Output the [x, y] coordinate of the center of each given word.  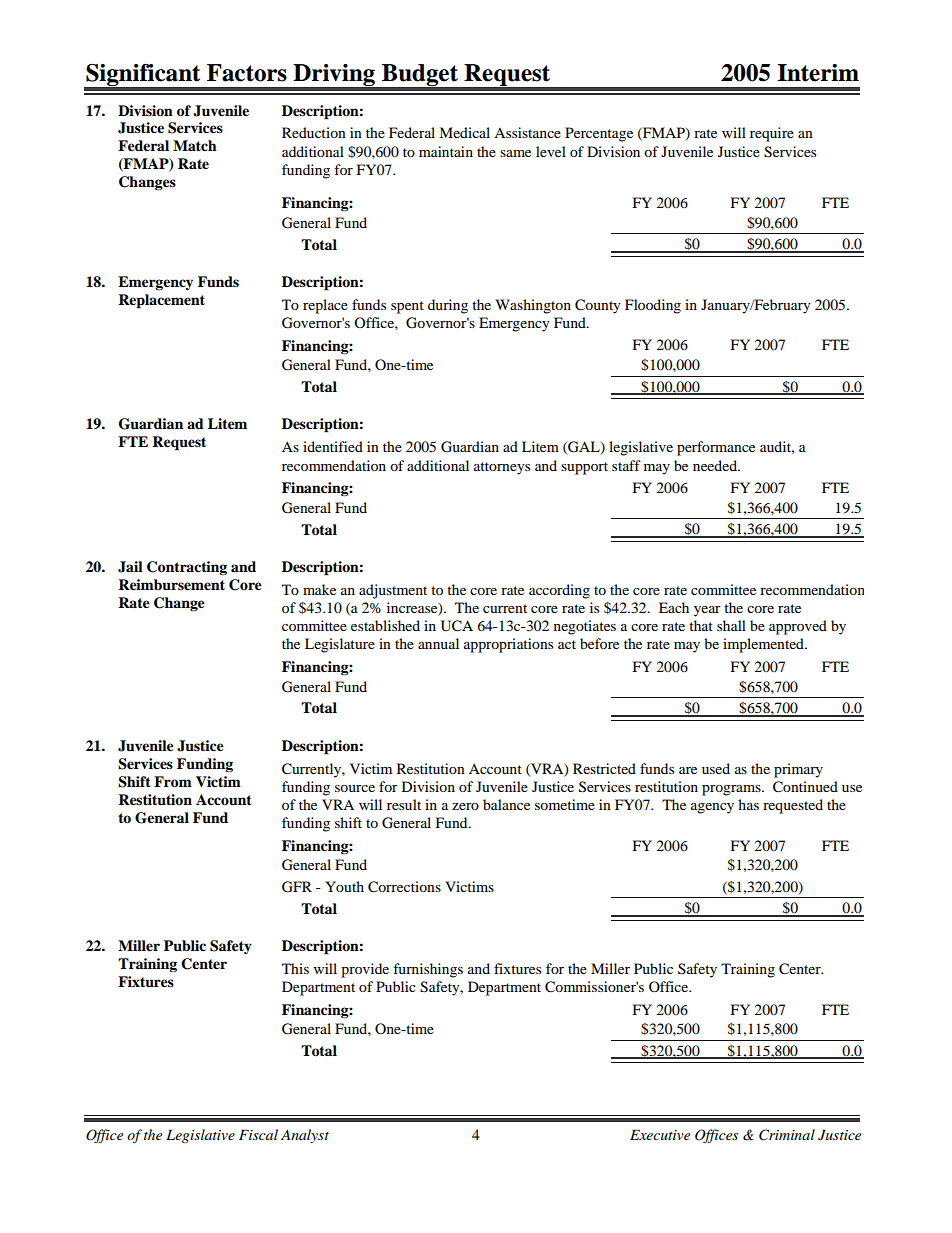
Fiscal [258, 1134]
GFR [297, 887]
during [448, 306]
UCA [457, 626]
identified [333, 446]
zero [465, 806]
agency [712, 808]
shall [731, 625]
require [772, 134]
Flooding [653, 306]
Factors [247, 73]
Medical [464, 132]
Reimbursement [171, 585]
